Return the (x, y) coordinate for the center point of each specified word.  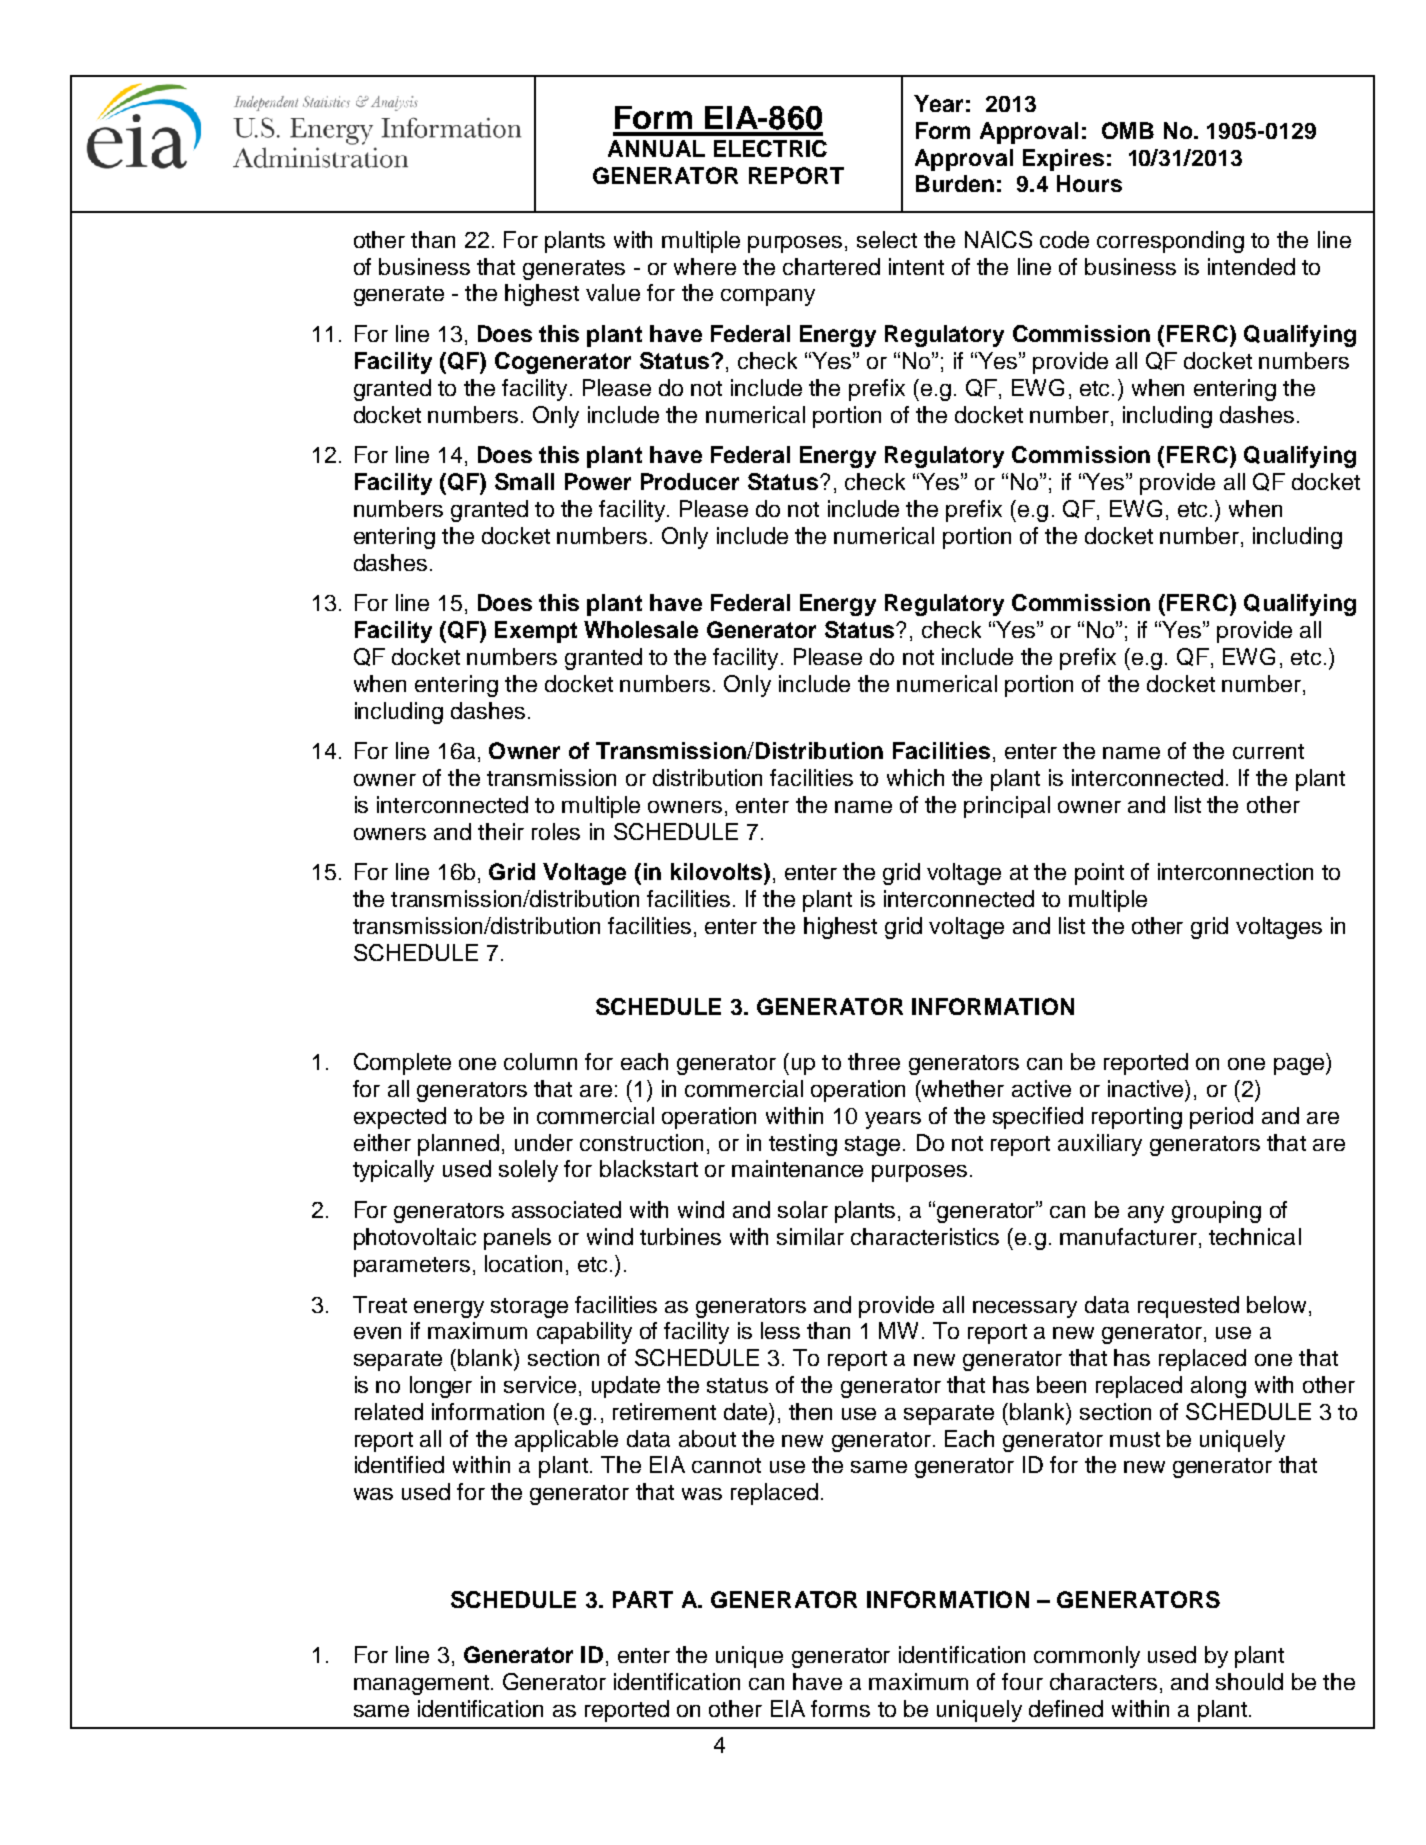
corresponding (1170, 242)
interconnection (1235, 871)
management (421, 1685)
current (1268, 751)
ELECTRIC (770, 148)
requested (1188, 1307)
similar (810, 1236)
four (1022, 1681)
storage (529, 1308)
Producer (690, 481)
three (874, 1061)
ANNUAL (656, 148)
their (501, 831)
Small (524, 481)
